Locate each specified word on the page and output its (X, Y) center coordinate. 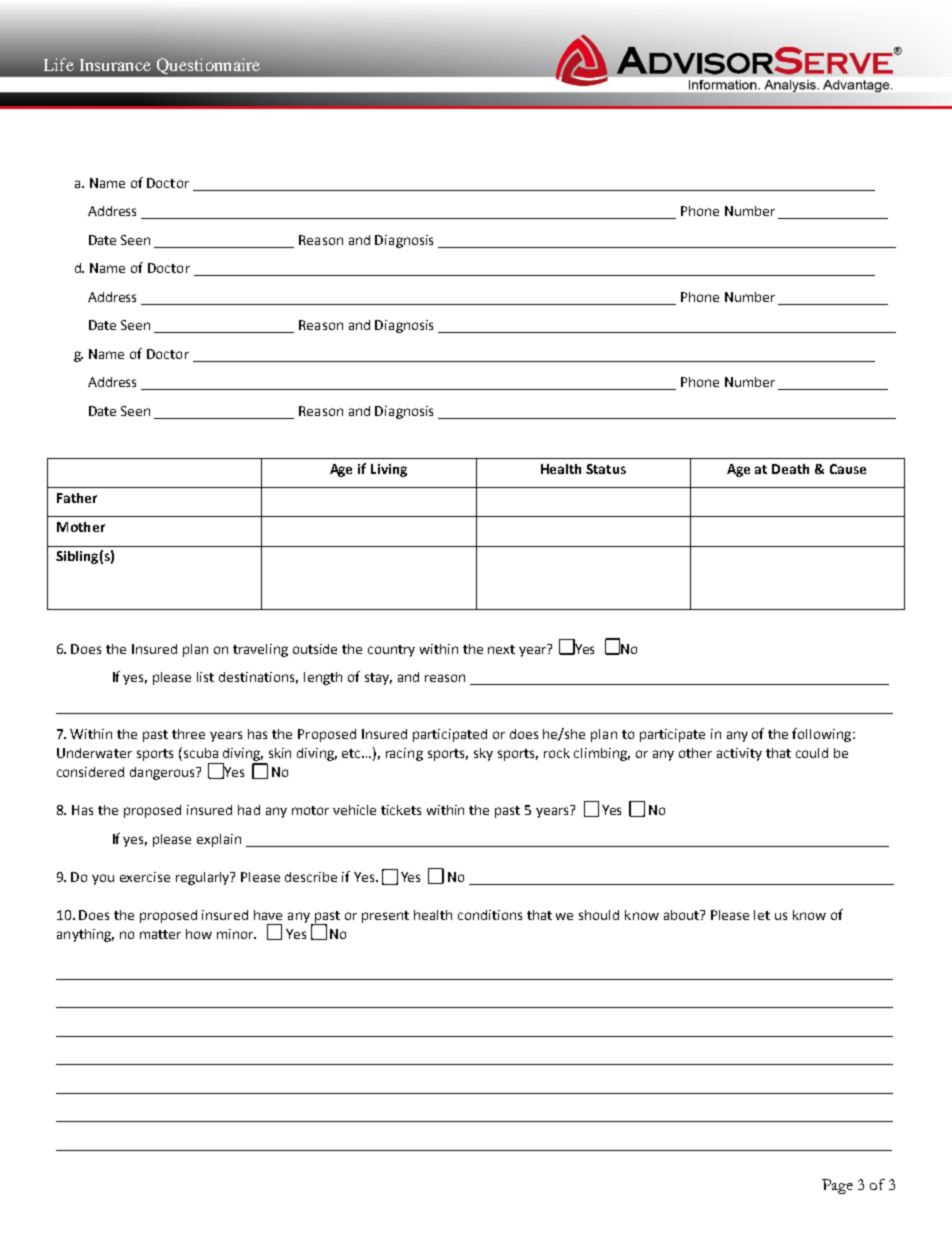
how (199, 934)
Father (77, 498)
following (823, 735)
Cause (848, 469)
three (188, 734)
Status (606, 469)
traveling (260, 650)
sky (483, 754)
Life (59, 64)
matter (160, 934)
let (762, 915)
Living (389, 470)
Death (790, 469)
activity (739, 754)
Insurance (115, 65)
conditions (490, 915)
